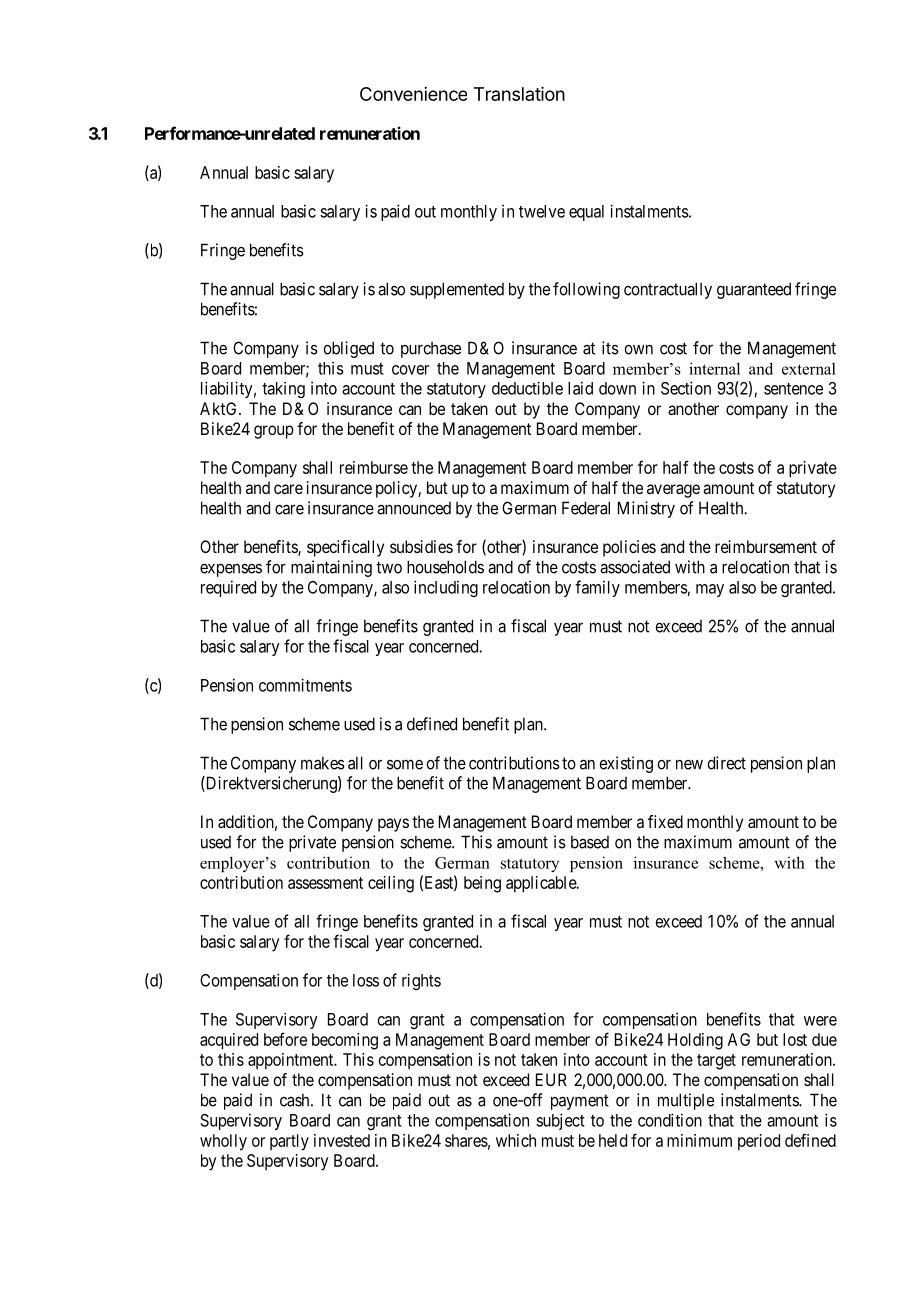  Describe the element at coordinates (754, 290) in the screenshot. I see `guaranteed` at that location.
